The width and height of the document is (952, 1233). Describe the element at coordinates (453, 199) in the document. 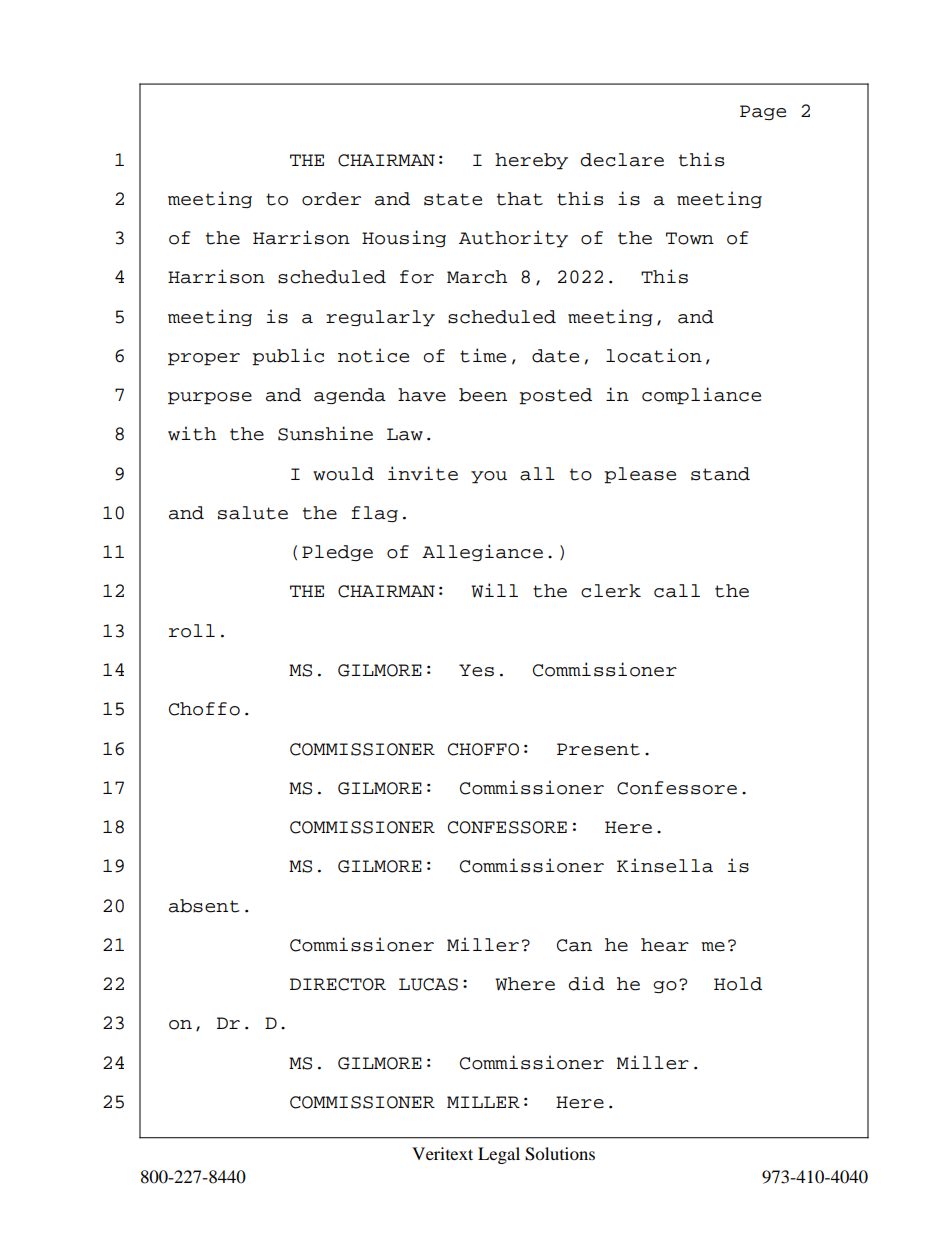

I see `state` at that location.
